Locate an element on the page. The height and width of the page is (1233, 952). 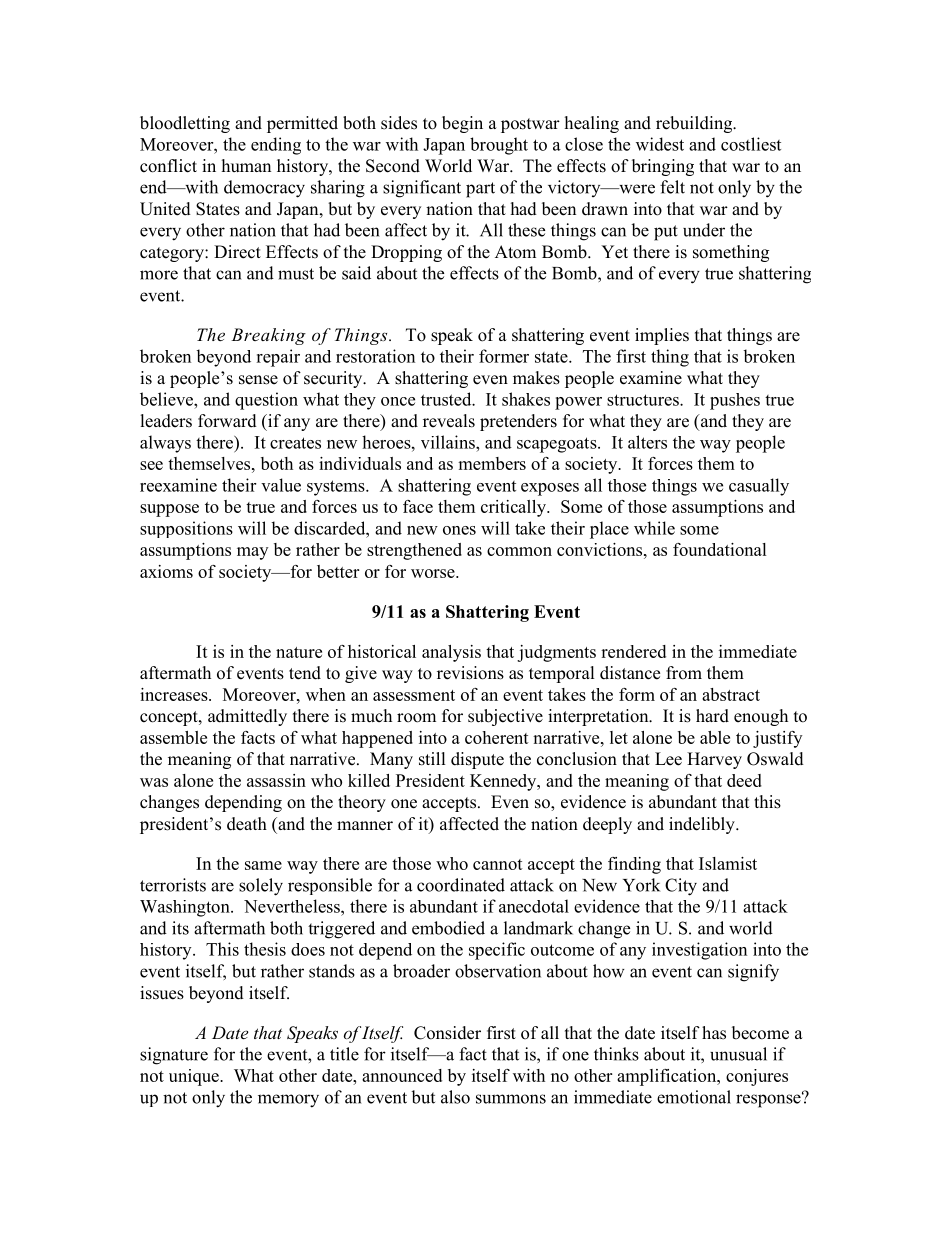
brought is located at coordinates (499, 146).
